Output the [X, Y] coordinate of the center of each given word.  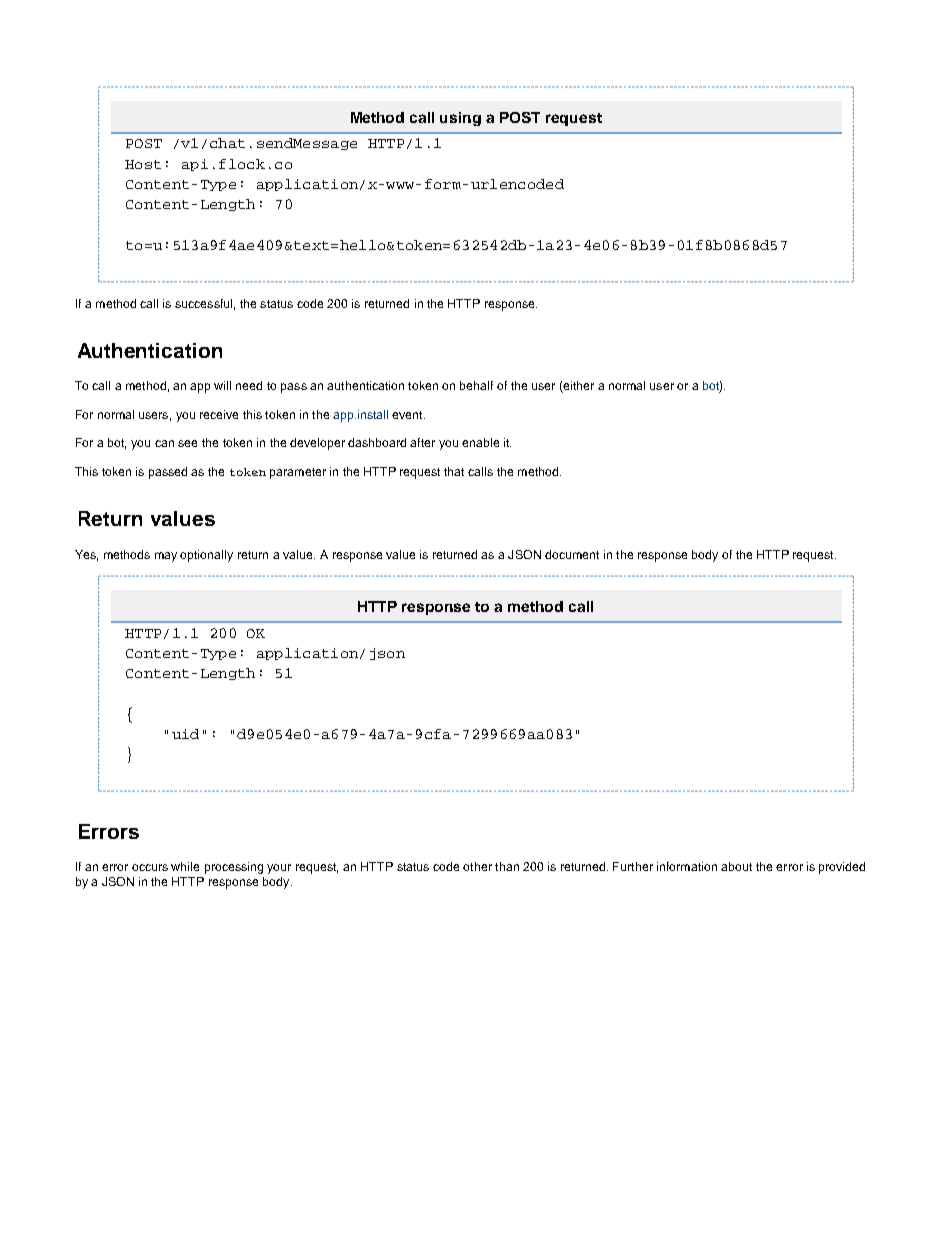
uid [185, 734]
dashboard [377, 442]
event [408, 415]
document [572, 554]
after [422, 442]
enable [480, 442]
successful [203, 303]
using [460, 119]
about [736, 866]
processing [234, 868]
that [454, 471]
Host [143, 164]
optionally [206, 556]
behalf [476, 385]
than [507, 866]
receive [219, 414]
